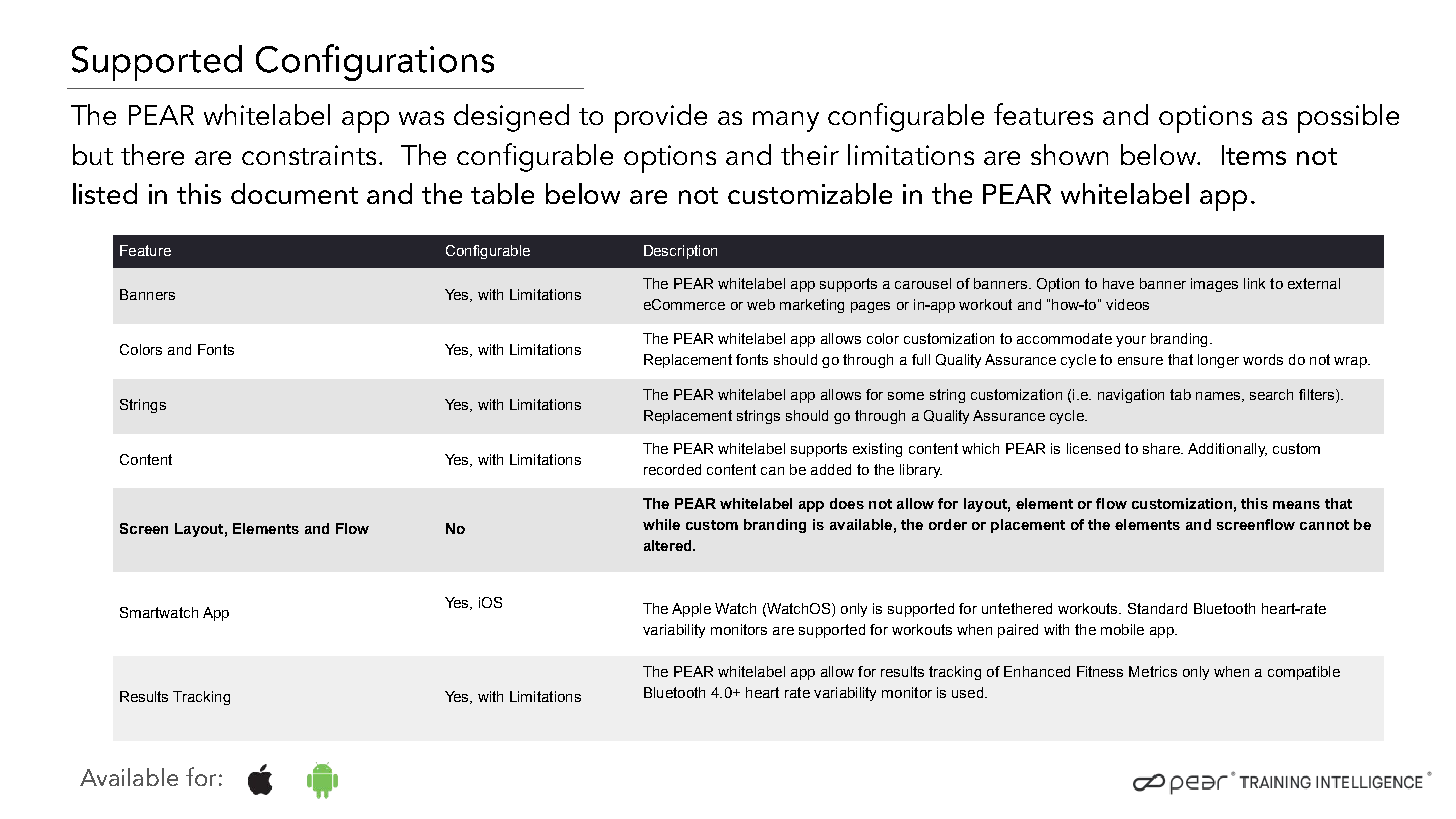 This screenshot has width=1456, height=819. Describe the element at coordinates (1214, 285) in the screenshot. I see `images` at that location.
